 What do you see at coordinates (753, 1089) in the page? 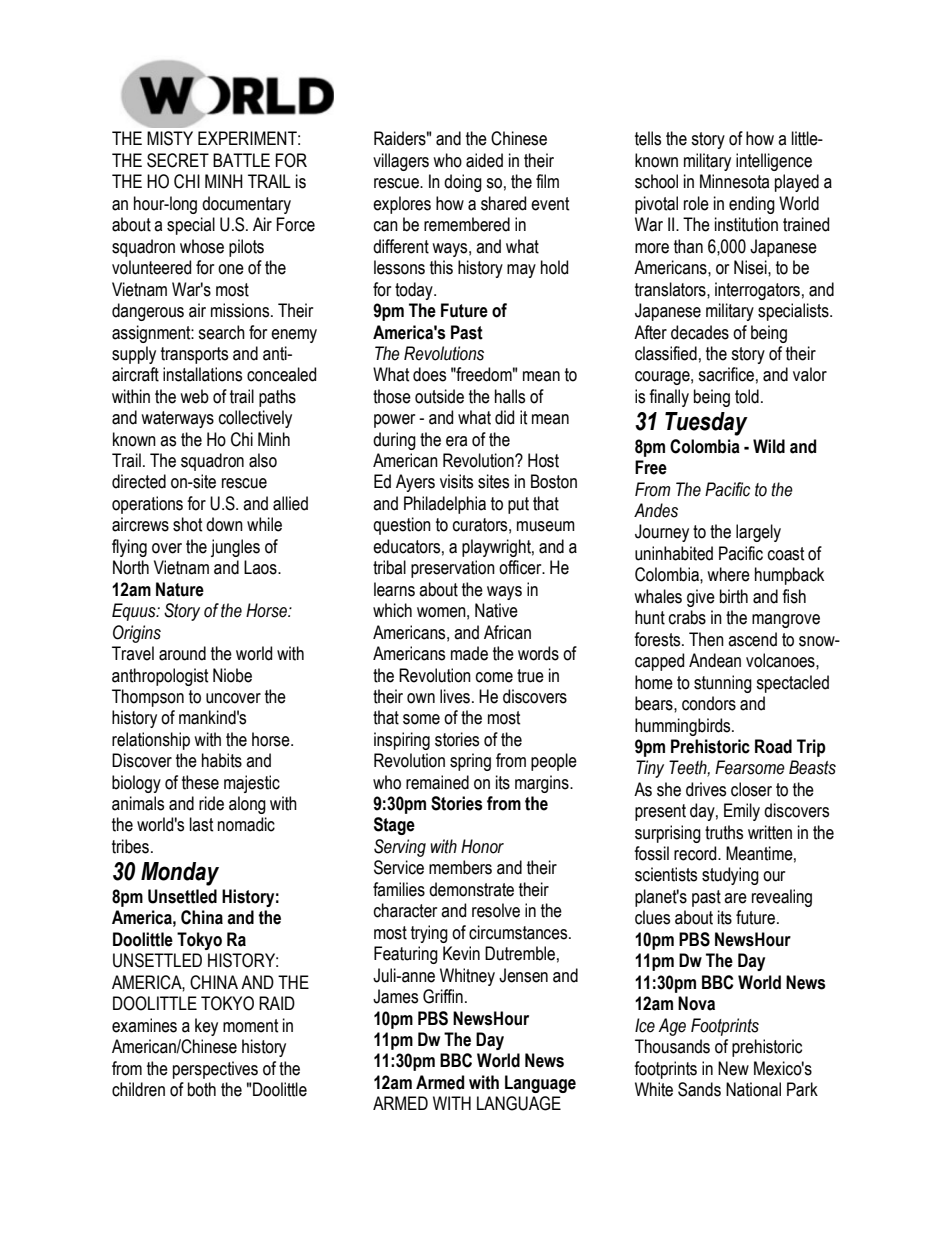
I see `National` at bounding box center [753, 1089].
